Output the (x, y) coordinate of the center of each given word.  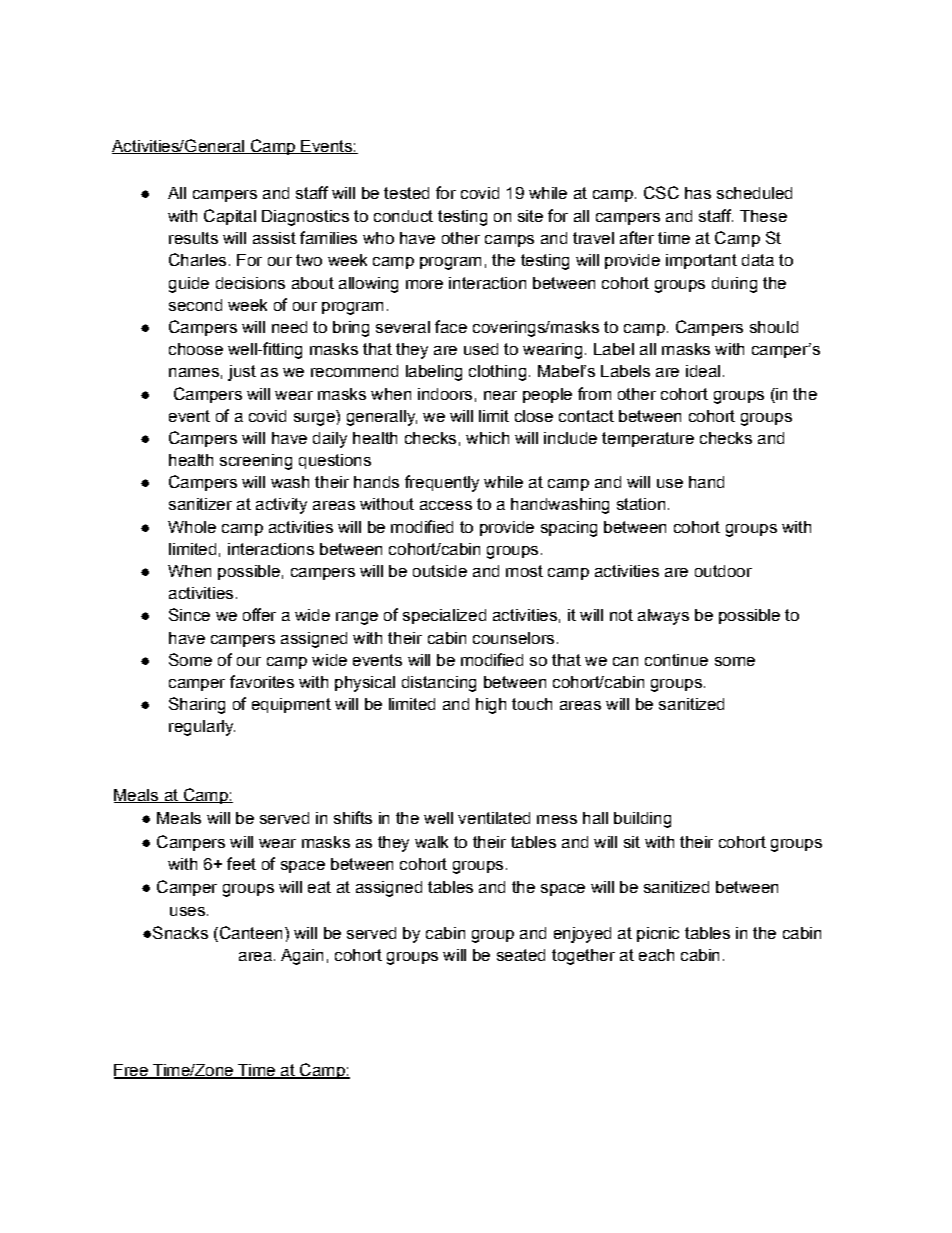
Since (189, 614)
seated (521, 955)
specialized (444, 616)
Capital (230, 217)
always (663, 617)
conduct (403, 216)
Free (132, 1071)
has (698, 193)
